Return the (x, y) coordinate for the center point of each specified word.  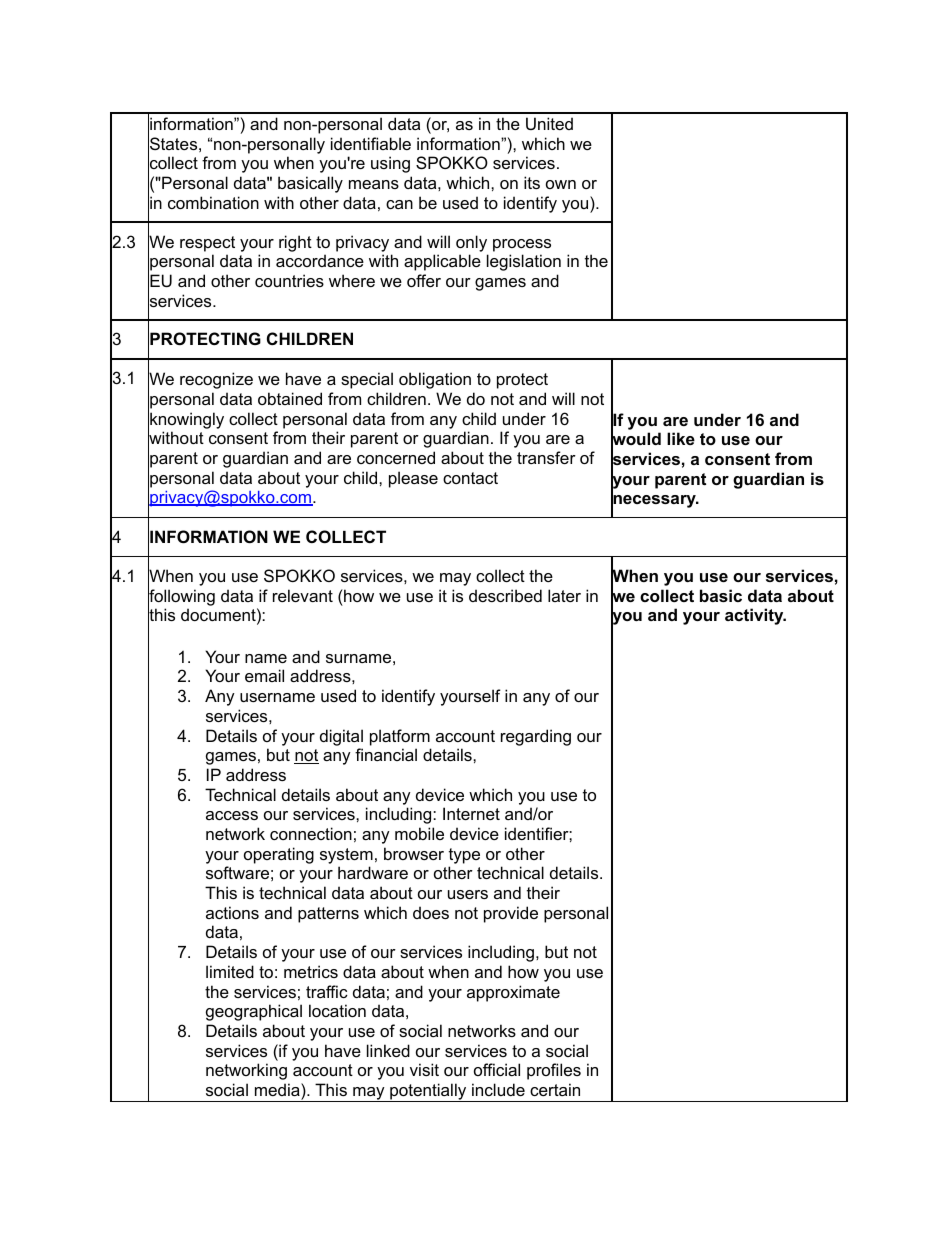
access (232, 815)
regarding (536, 737)
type (464, 856)
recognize (216, 380)
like (681, 438)
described (505, 595)
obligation (435, 380)
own (561, 184)
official (497, 1069)
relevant (303, 595)
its (532, 182)
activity (755, 616)
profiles (554, 1071)
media (278, 1089)
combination (213, 202)
